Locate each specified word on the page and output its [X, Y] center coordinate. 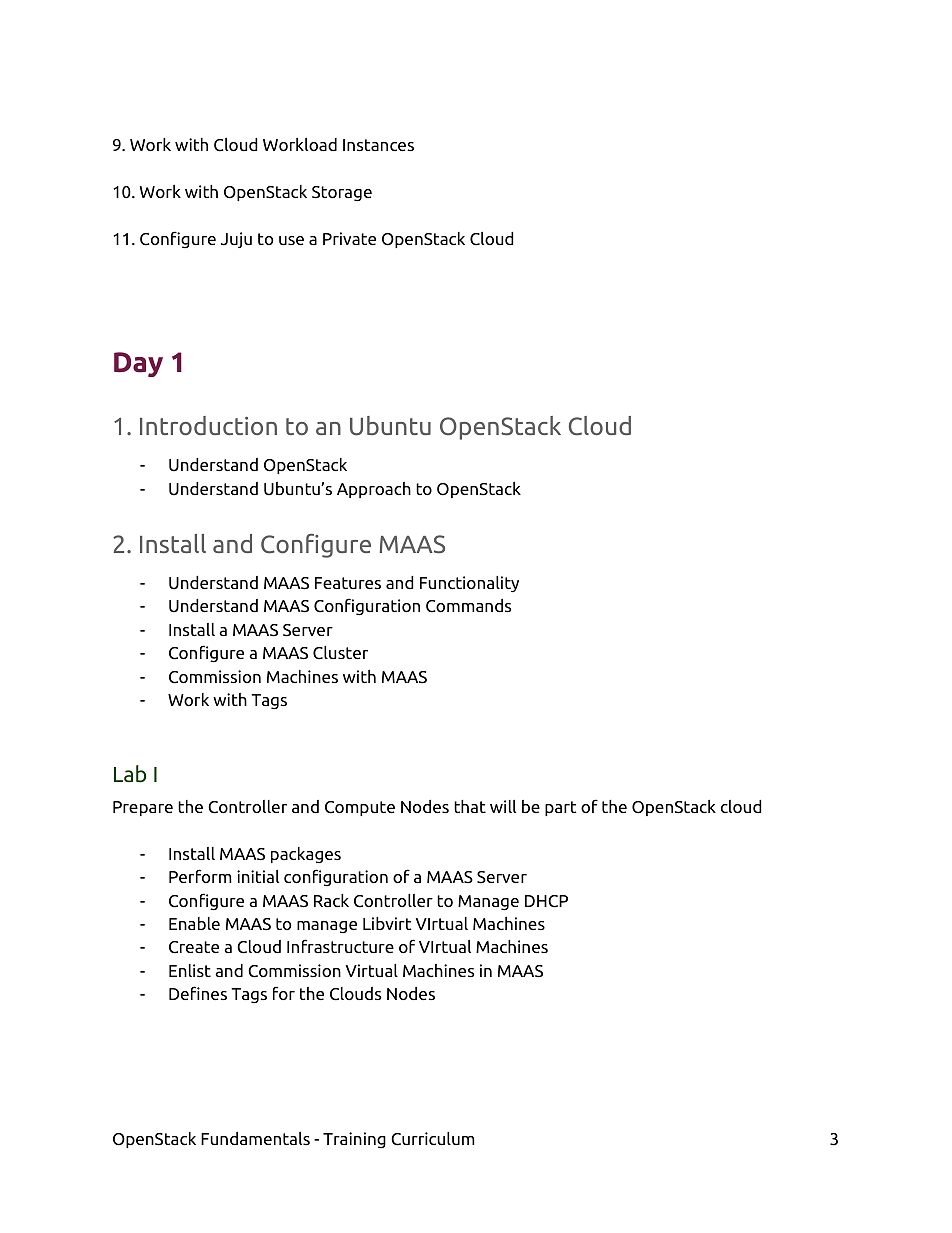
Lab [130, 774]
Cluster [340, 653]
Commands [468, 606]
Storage [342, 194]
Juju [236, 240]
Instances [378, 145]
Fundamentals [255, 1138]
